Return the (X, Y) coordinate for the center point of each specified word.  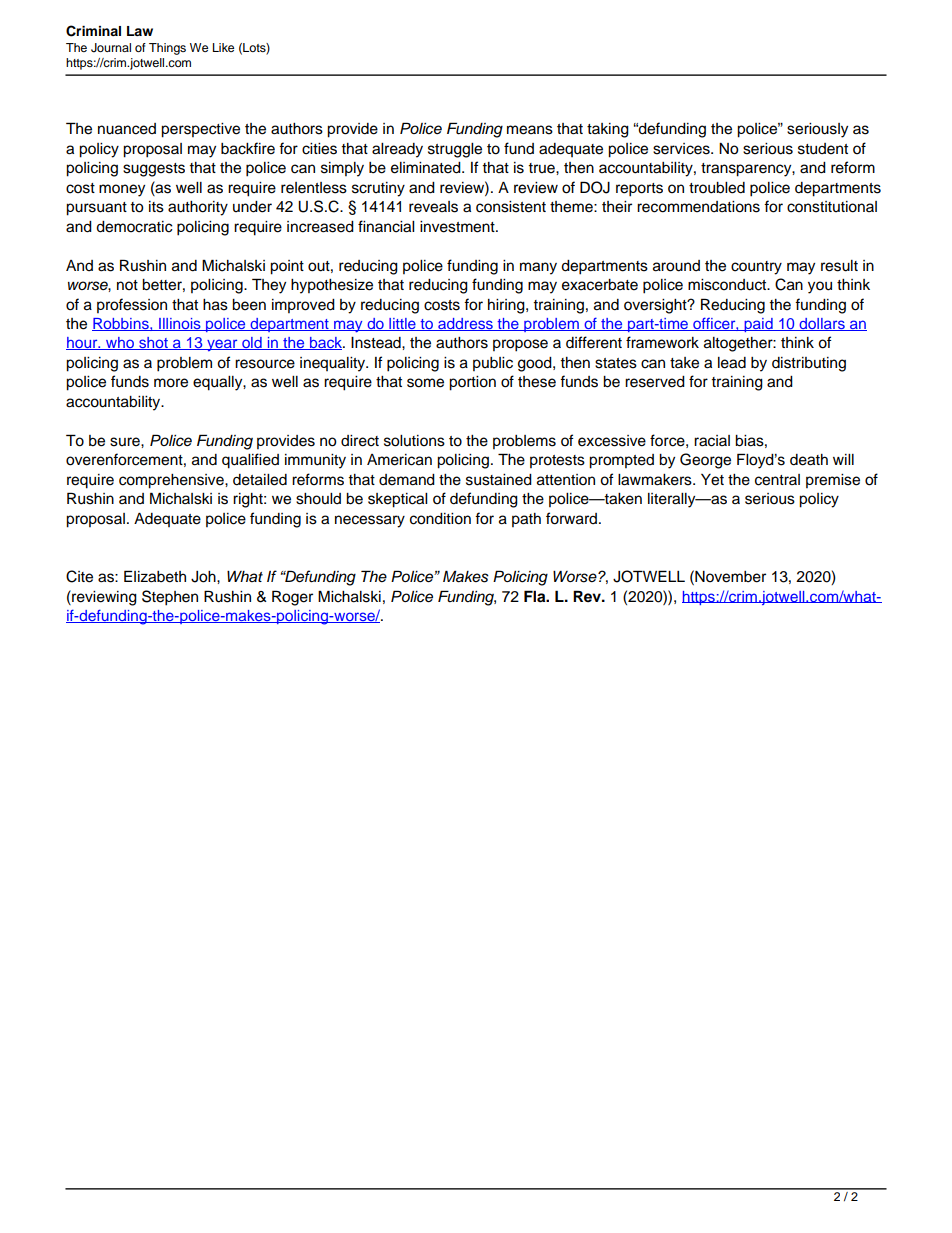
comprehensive (172, 481)
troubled (717, 188)
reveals (433, 207)
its (156, 207)
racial (712, 441)
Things (167, 49)
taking (608, 130)
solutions (414, 441)
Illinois (180, 324)
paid (758, 325)
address (465, 324)
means (530, 130)
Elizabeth (155, 576)
